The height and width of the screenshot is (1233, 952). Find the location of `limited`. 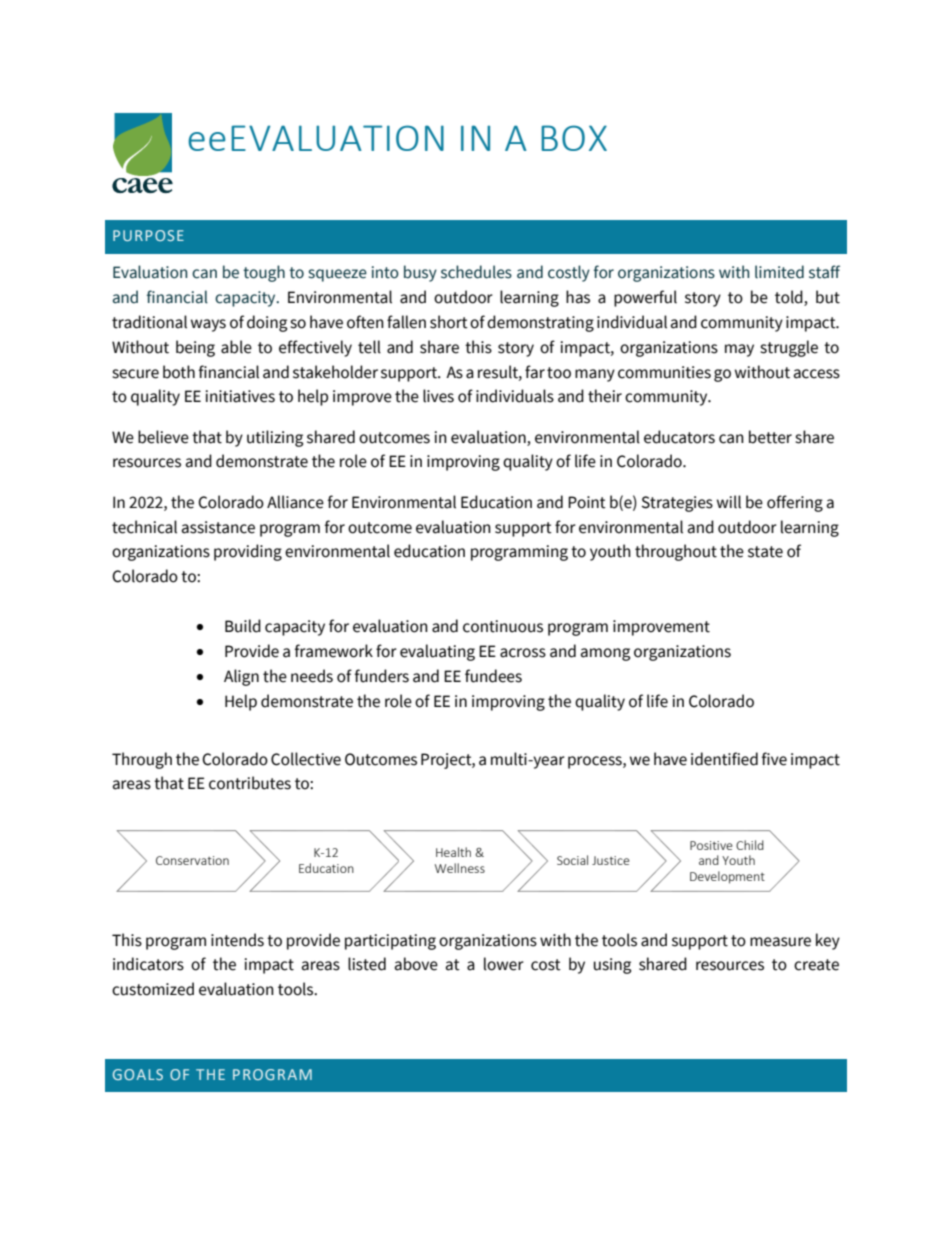

limited is located at coordinates (779, 272).
